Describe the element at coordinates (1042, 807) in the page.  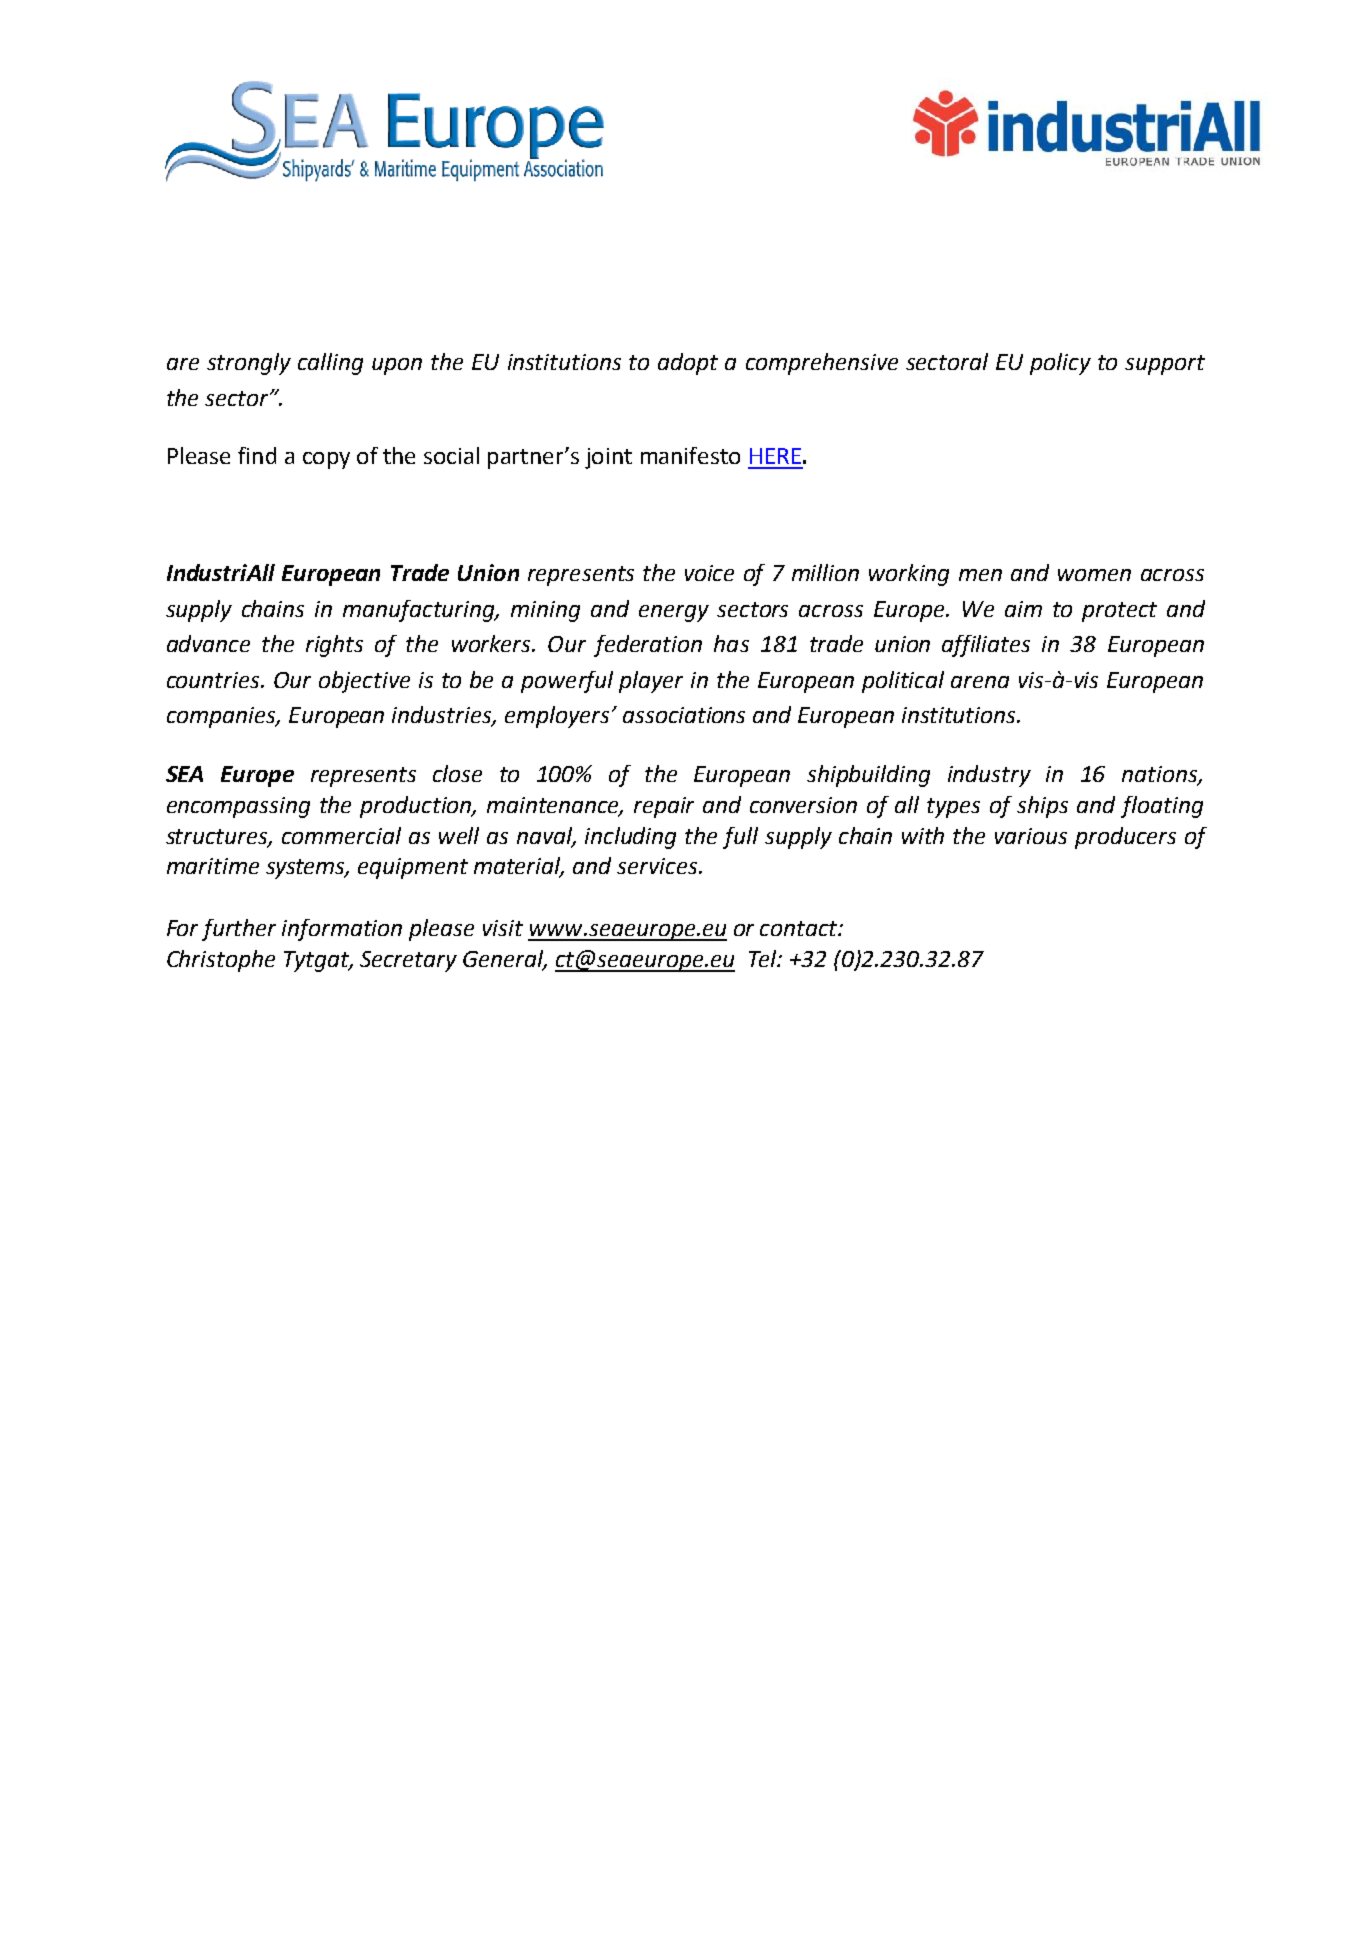
I see `ships` at that location.
